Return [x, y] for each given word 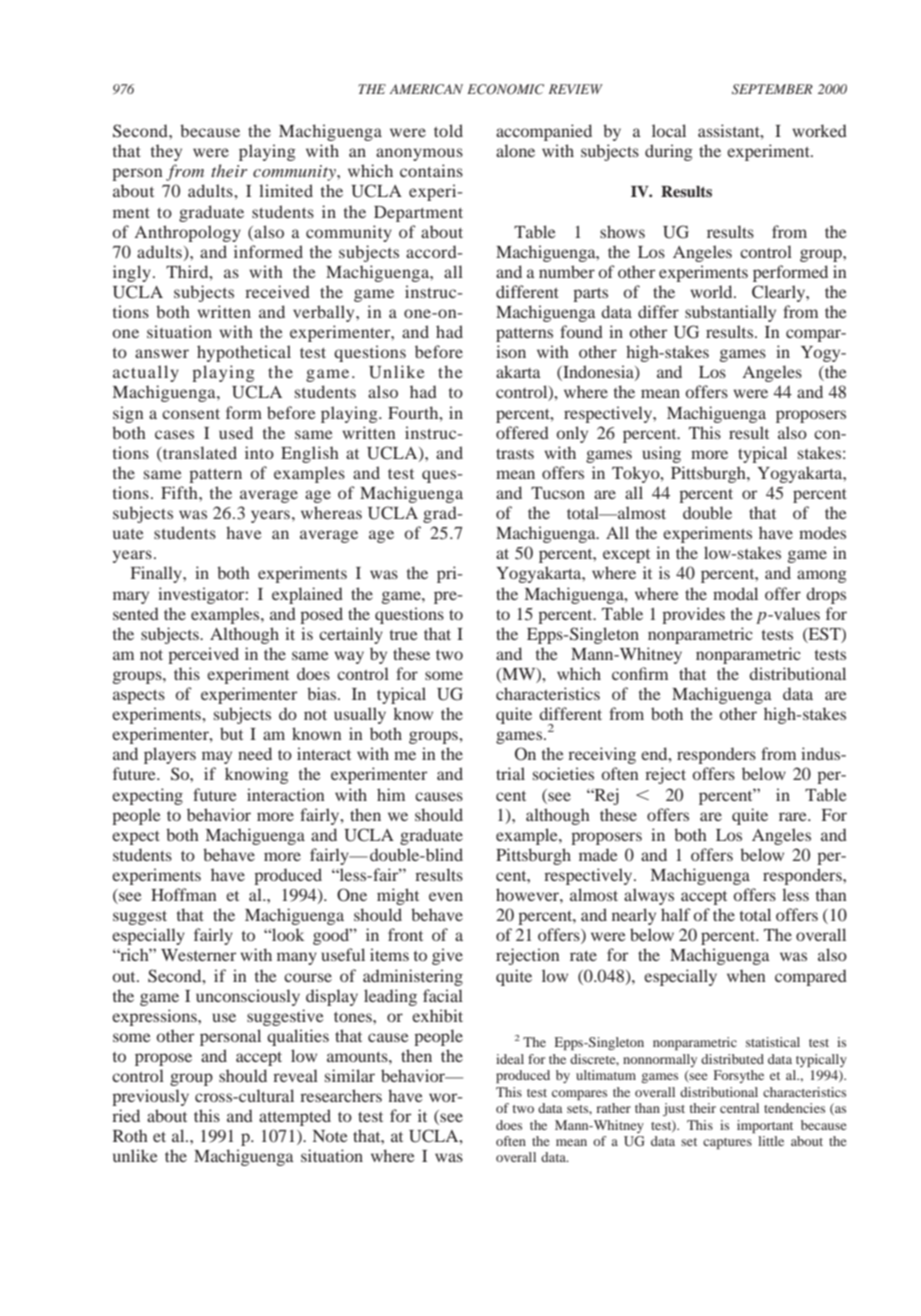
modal [735, 593]
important [765, 1126]
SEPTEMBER [772, 89]
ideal [510, 1059]
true [404, 635]
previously [150, 1097]
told [448, 130]
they [166, 152]
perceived [203, 655]
